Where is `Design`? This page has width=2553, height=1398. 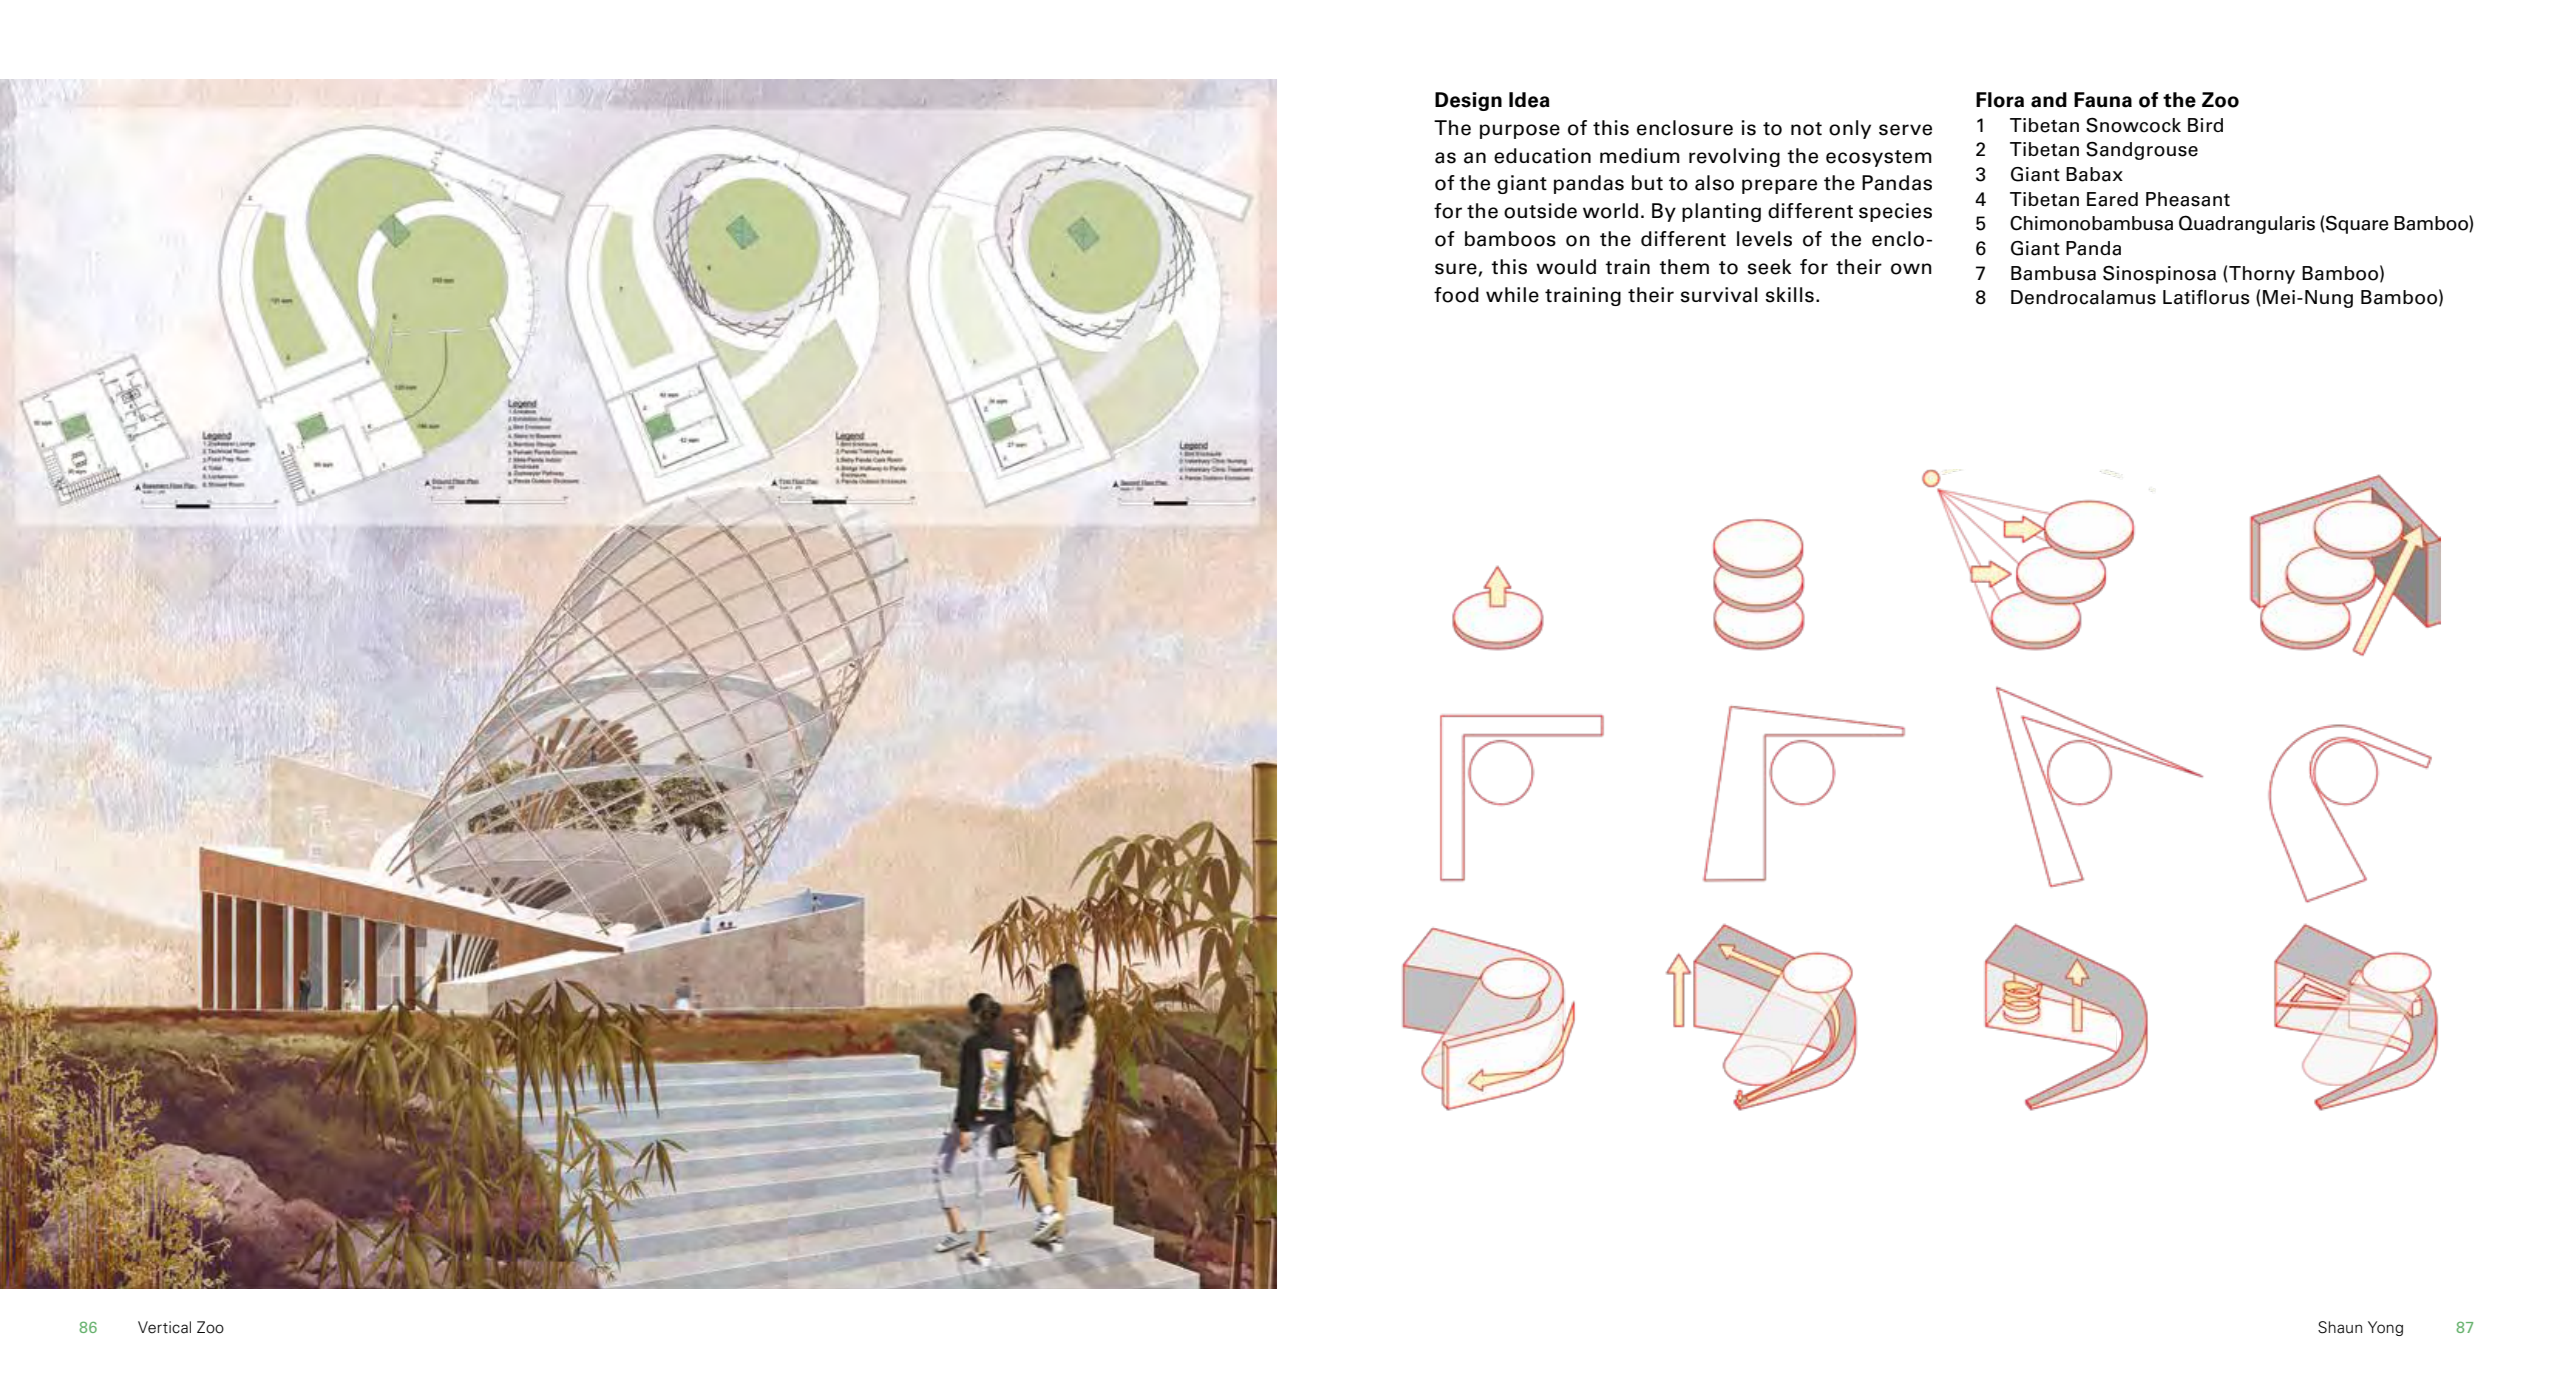
Design is located at coordinates (1468, 101).
